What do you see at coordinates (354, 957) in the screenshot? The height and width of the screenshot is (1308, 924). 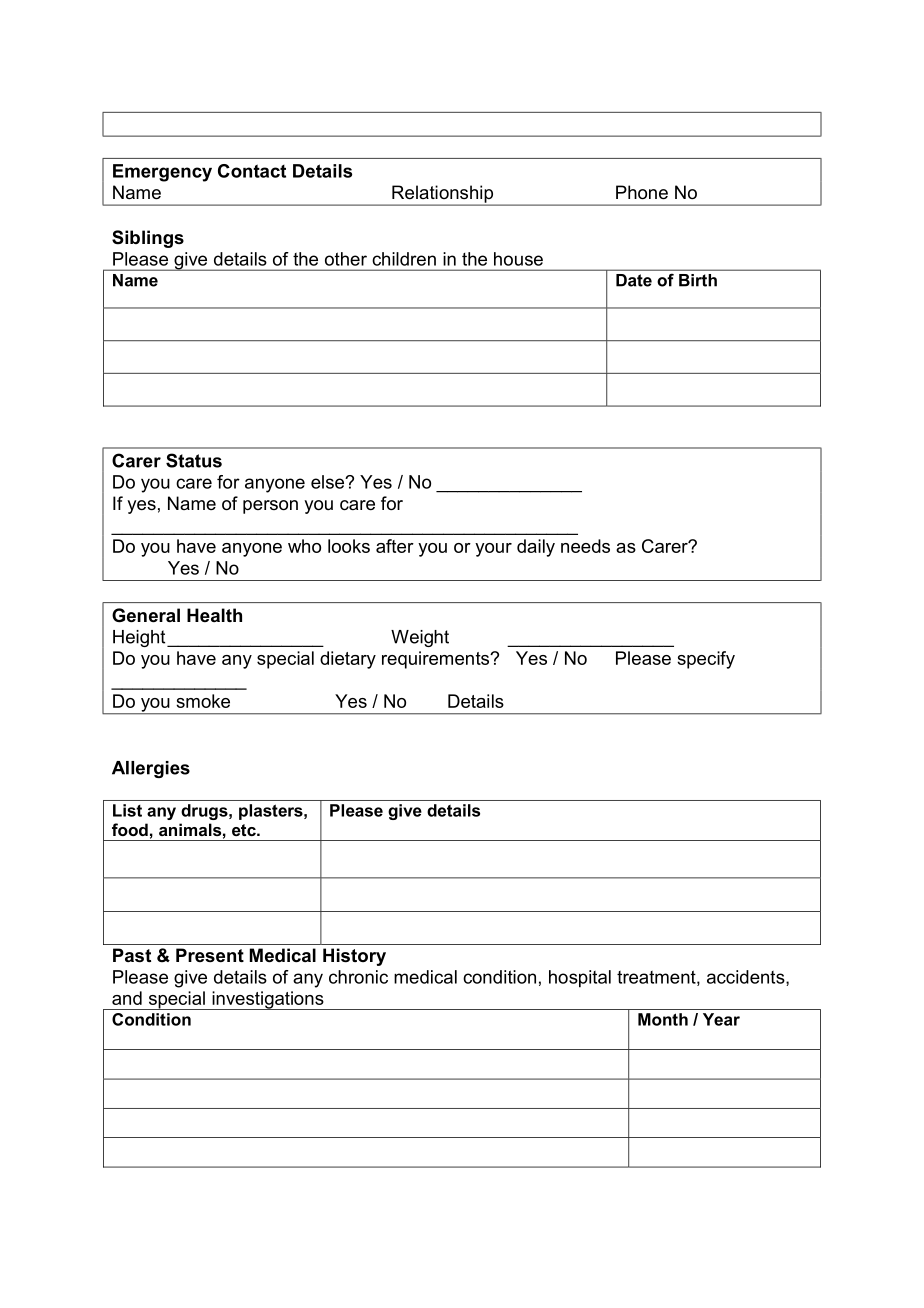 I see `History` at bounding box center [354, 957].
